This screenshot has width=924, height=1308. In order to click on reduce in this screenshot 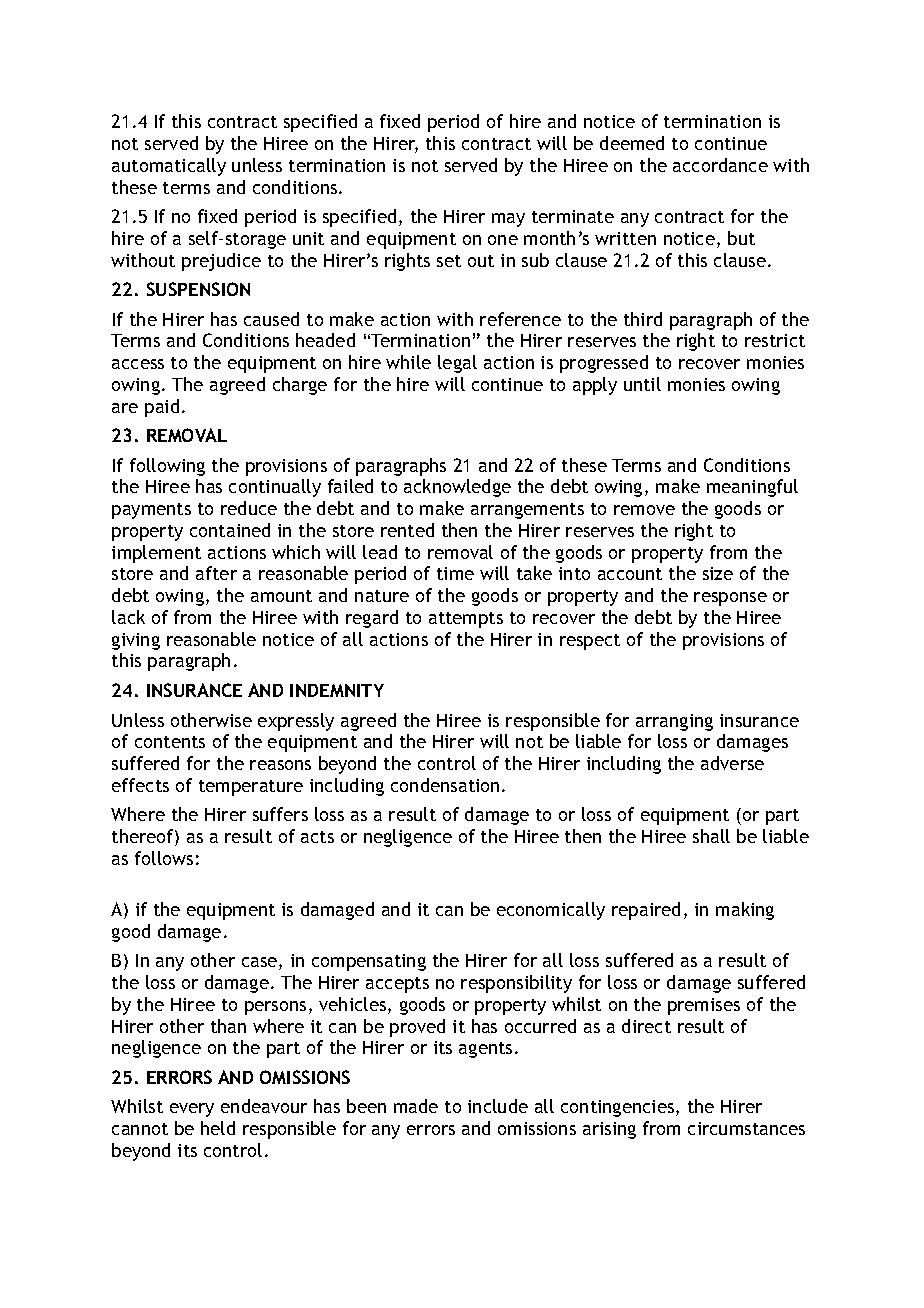, I will do `click(249, 508)`.
